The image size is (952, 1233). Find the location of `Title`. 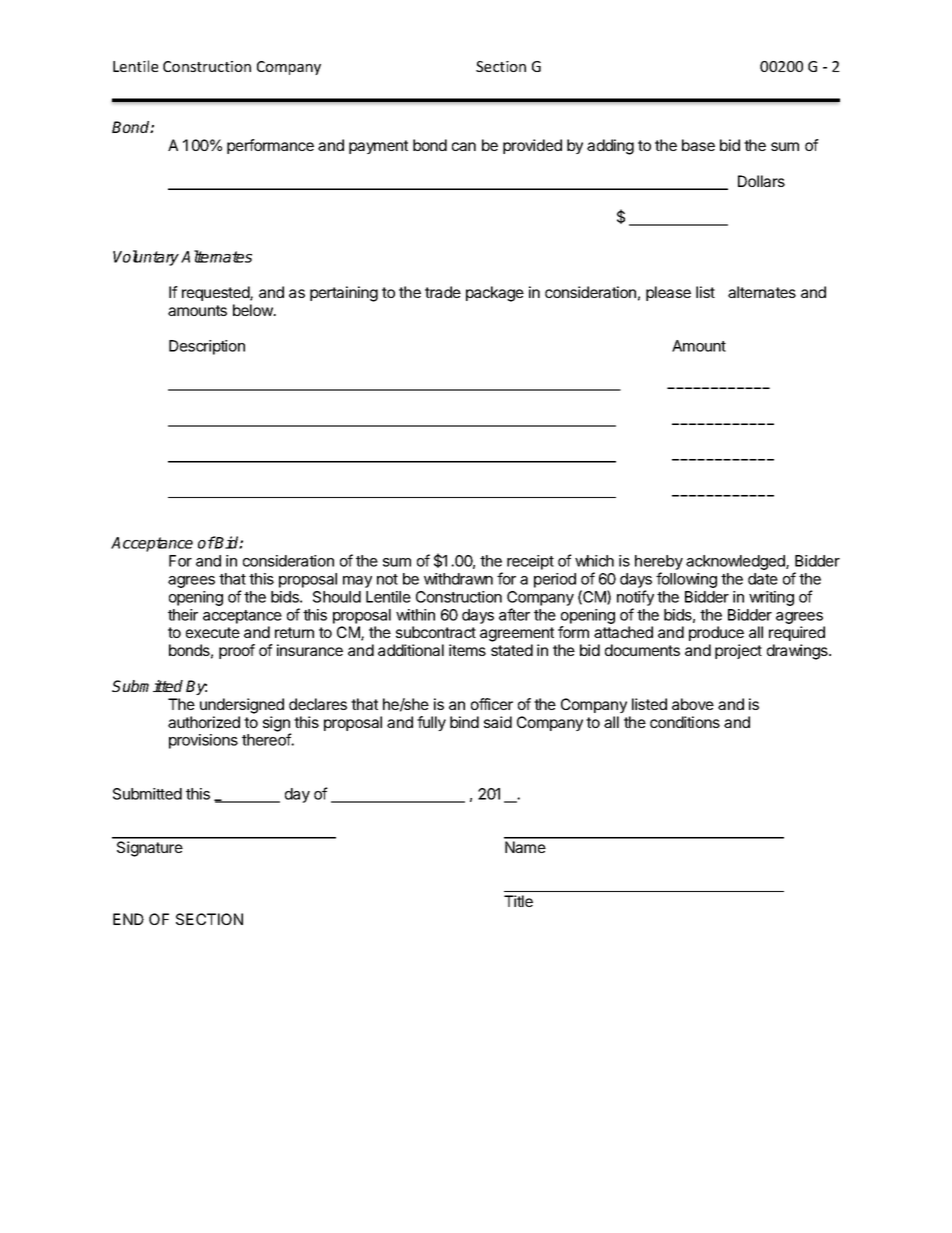

Title is located at coordinates (518, 901).
